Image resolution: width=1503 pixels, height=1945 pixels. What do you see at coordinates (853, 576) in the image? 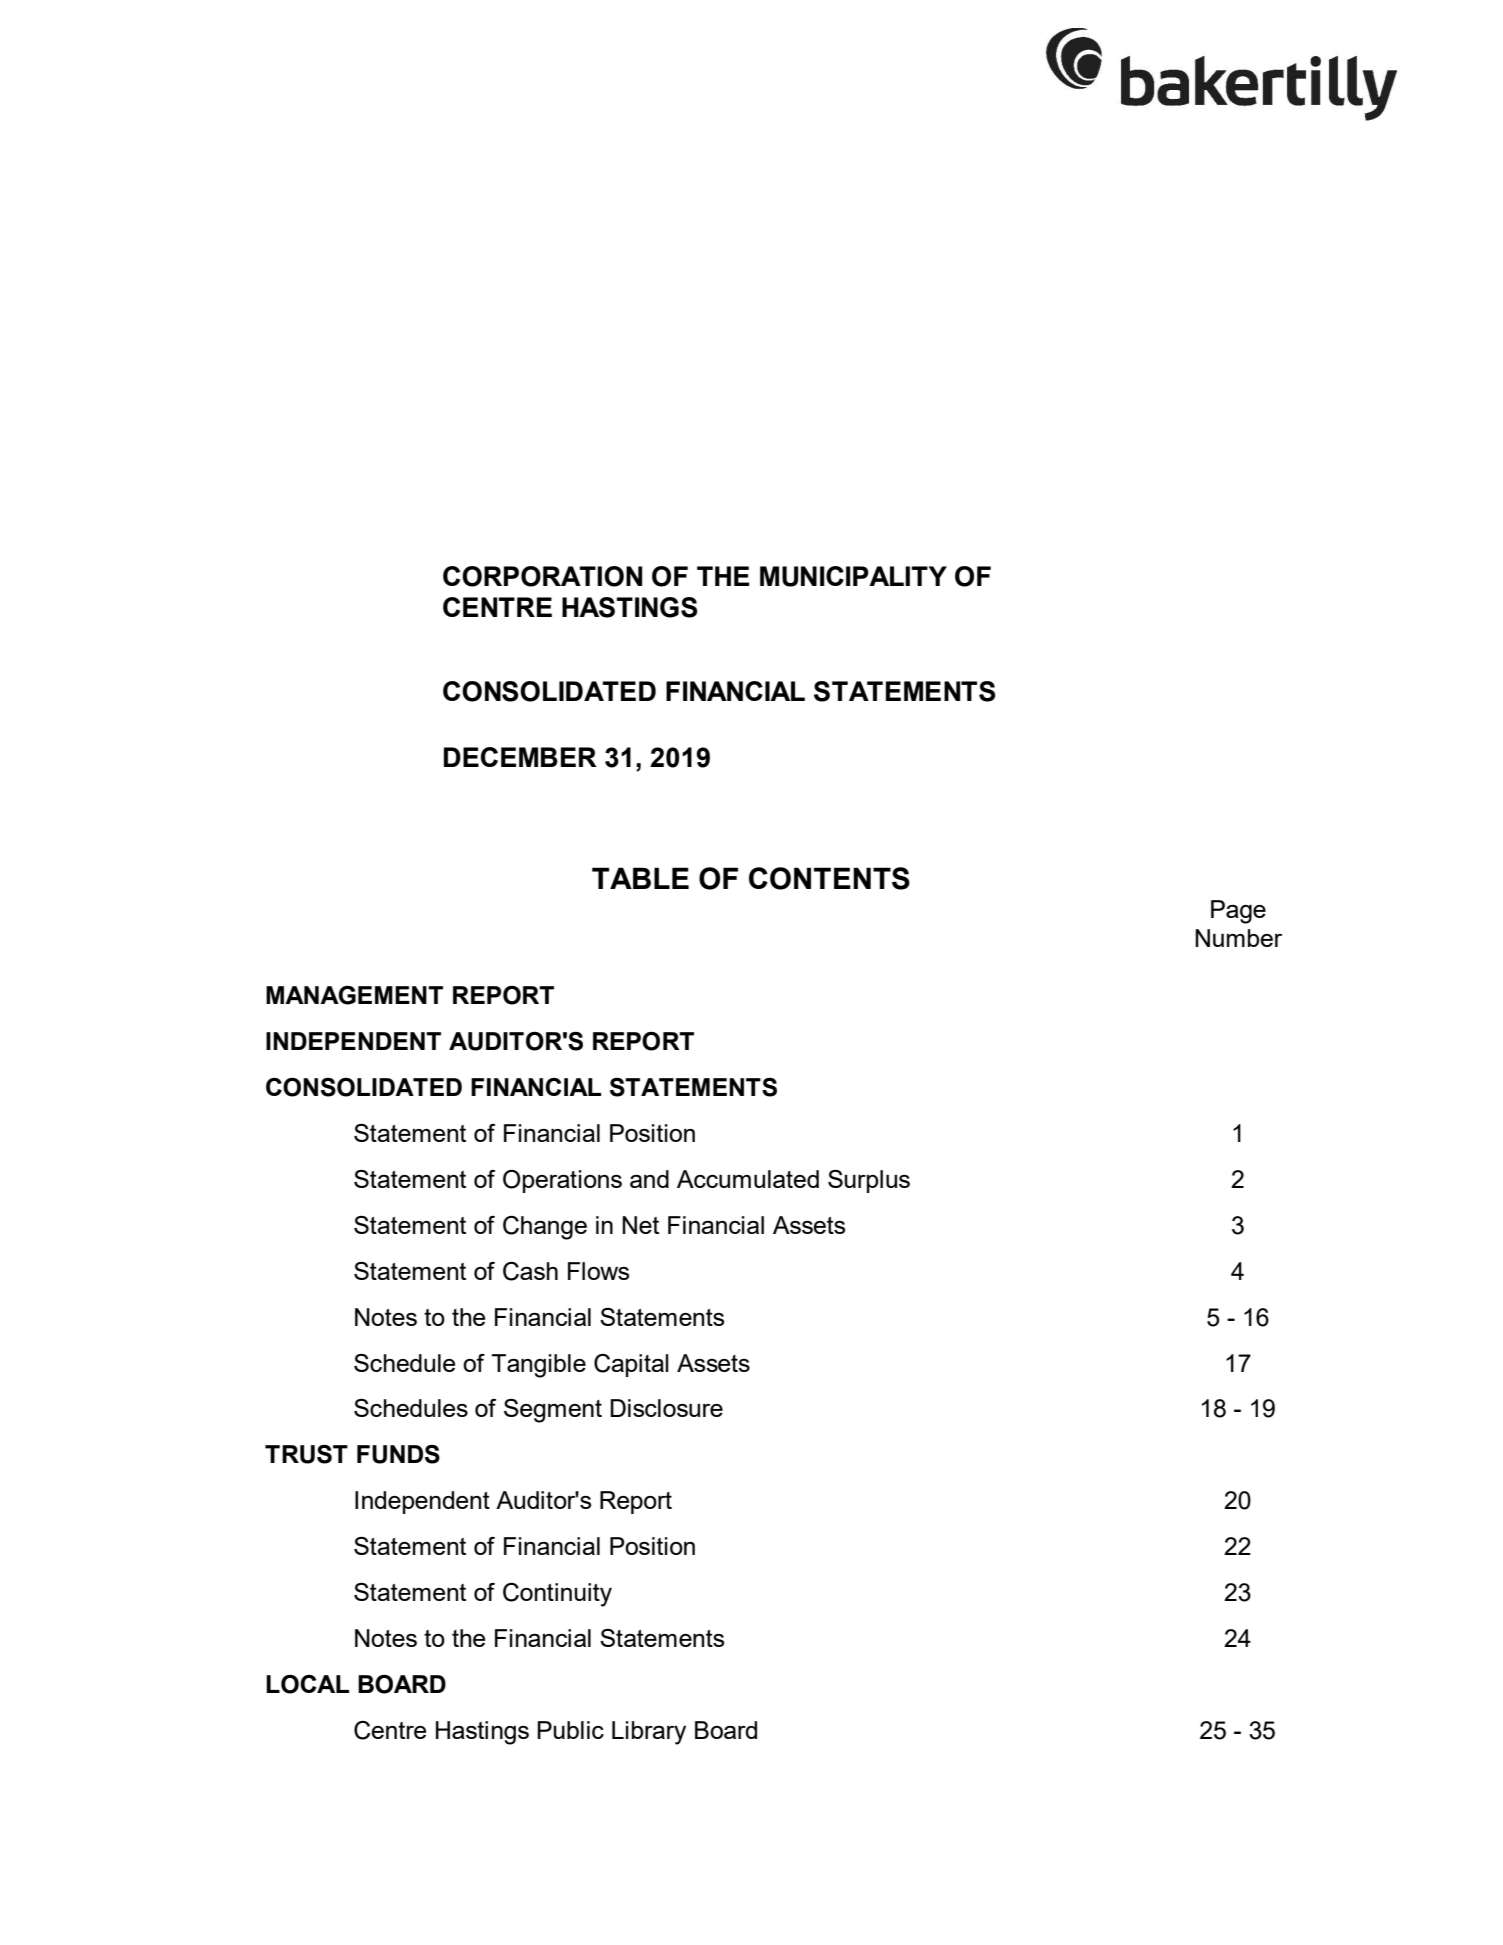
I see `MUNICIPALITY` at bounding box center [853, 576].
